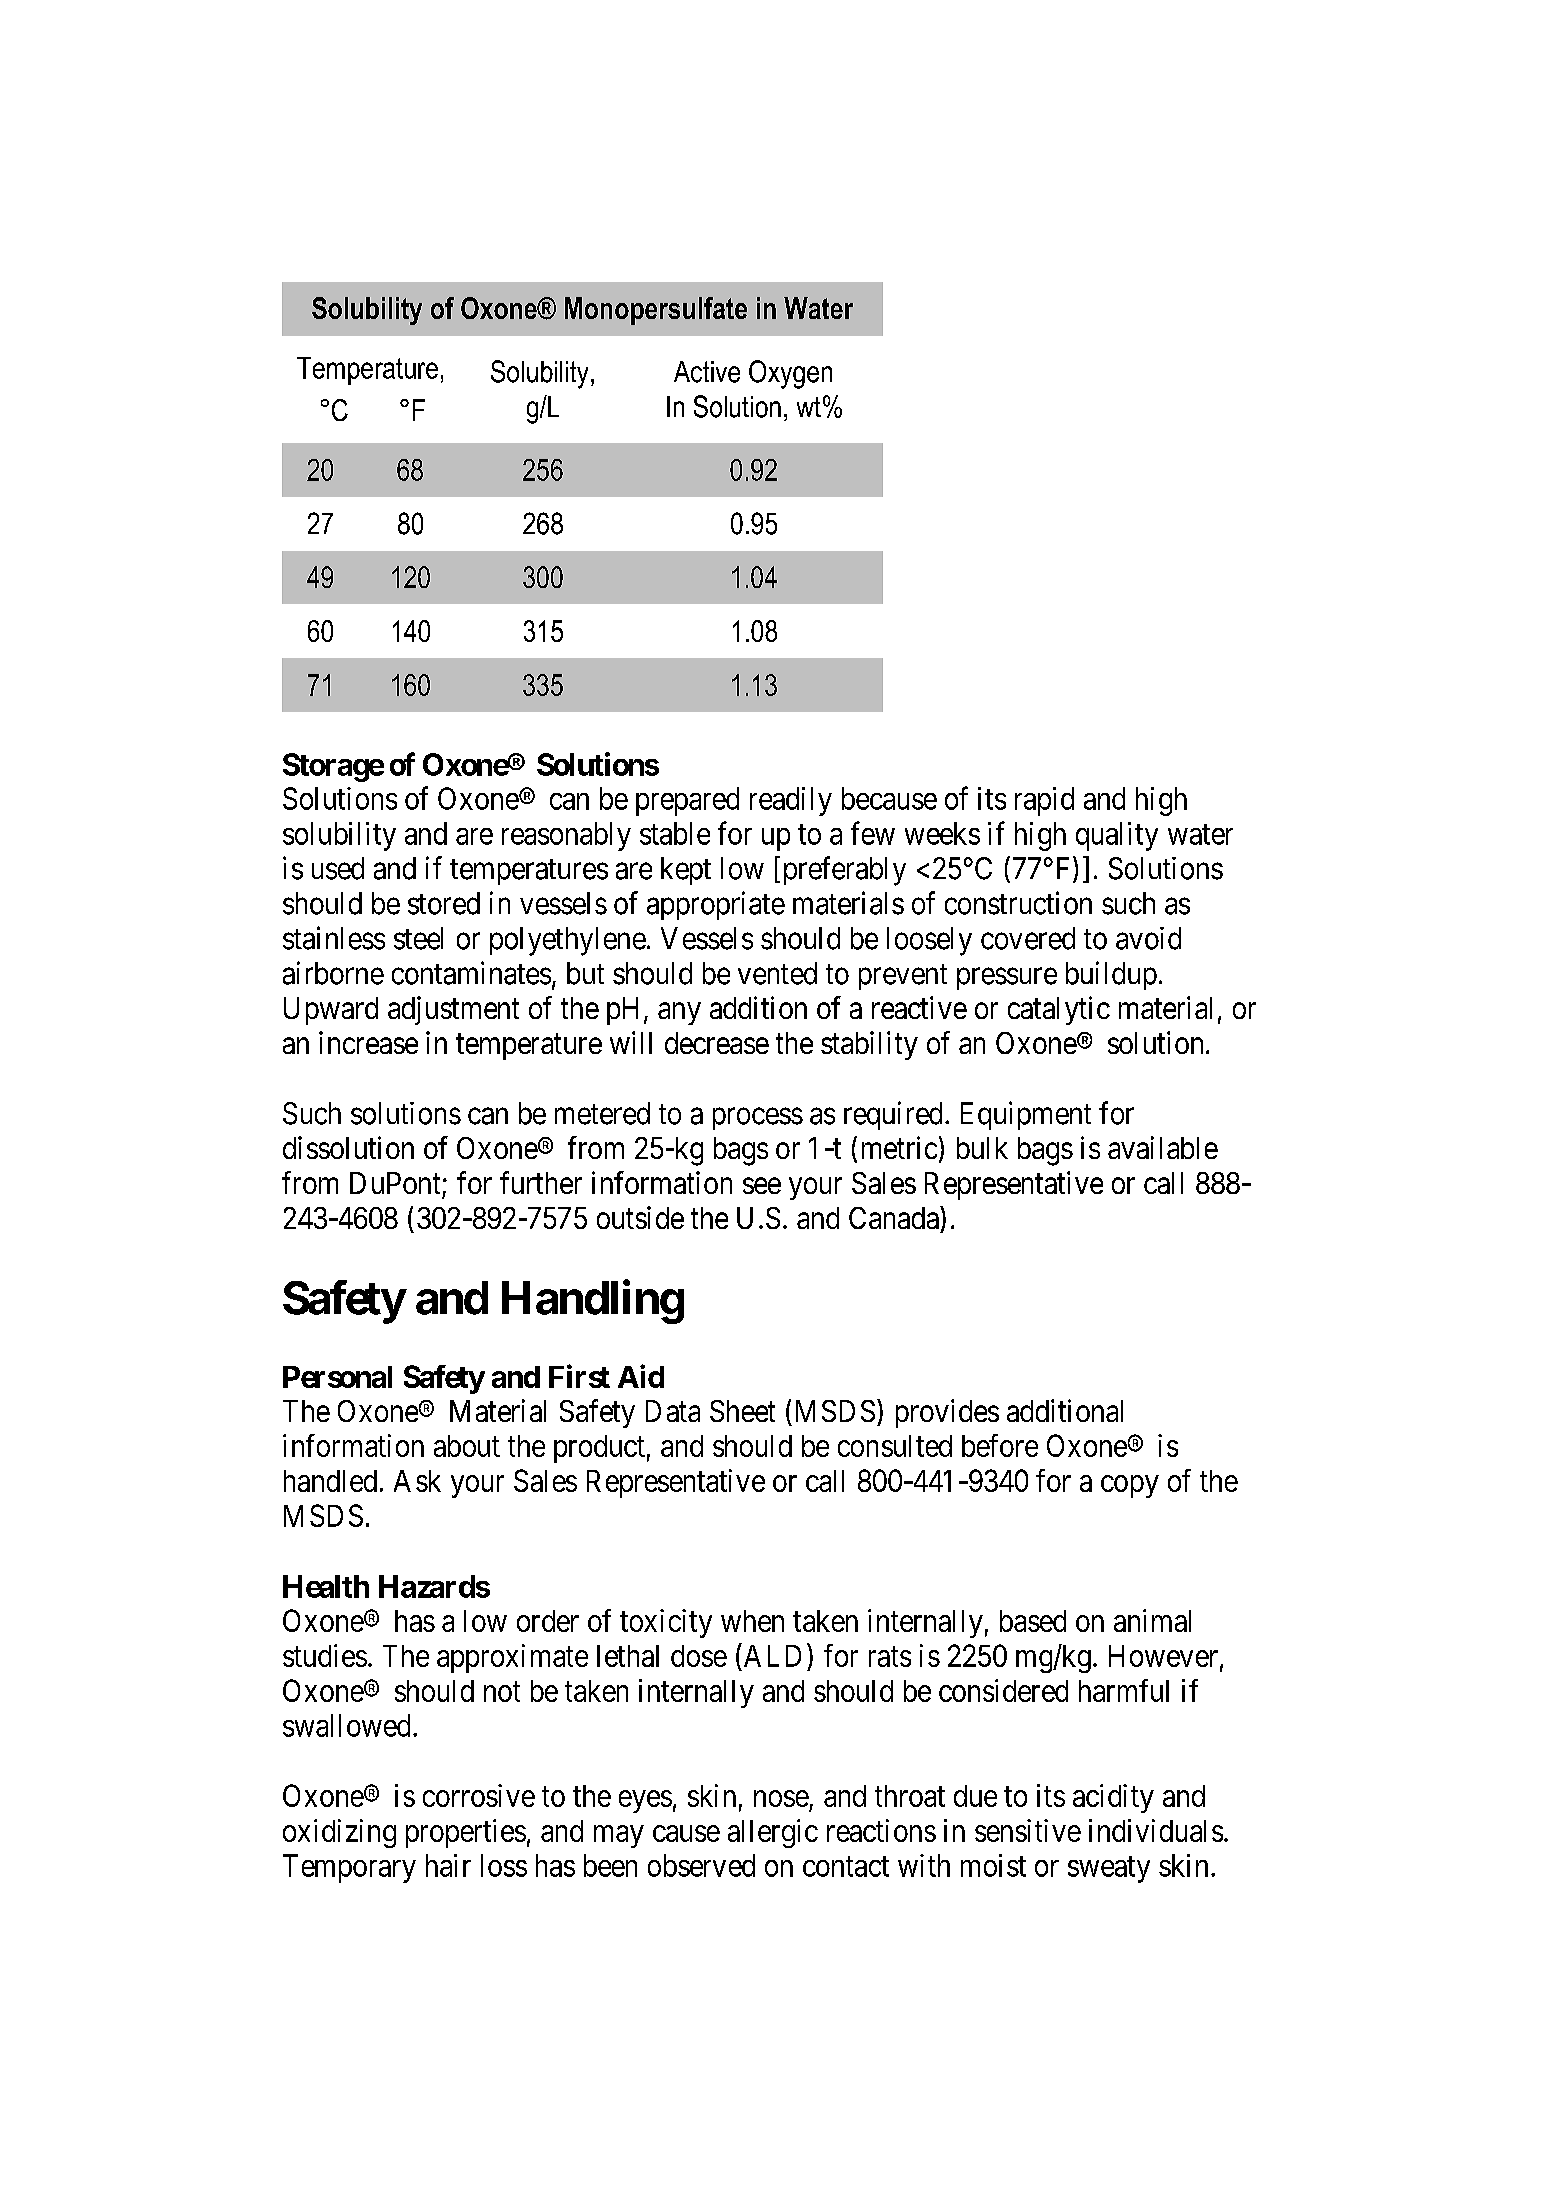  I want to click on rapid, so click(1044, 801).
